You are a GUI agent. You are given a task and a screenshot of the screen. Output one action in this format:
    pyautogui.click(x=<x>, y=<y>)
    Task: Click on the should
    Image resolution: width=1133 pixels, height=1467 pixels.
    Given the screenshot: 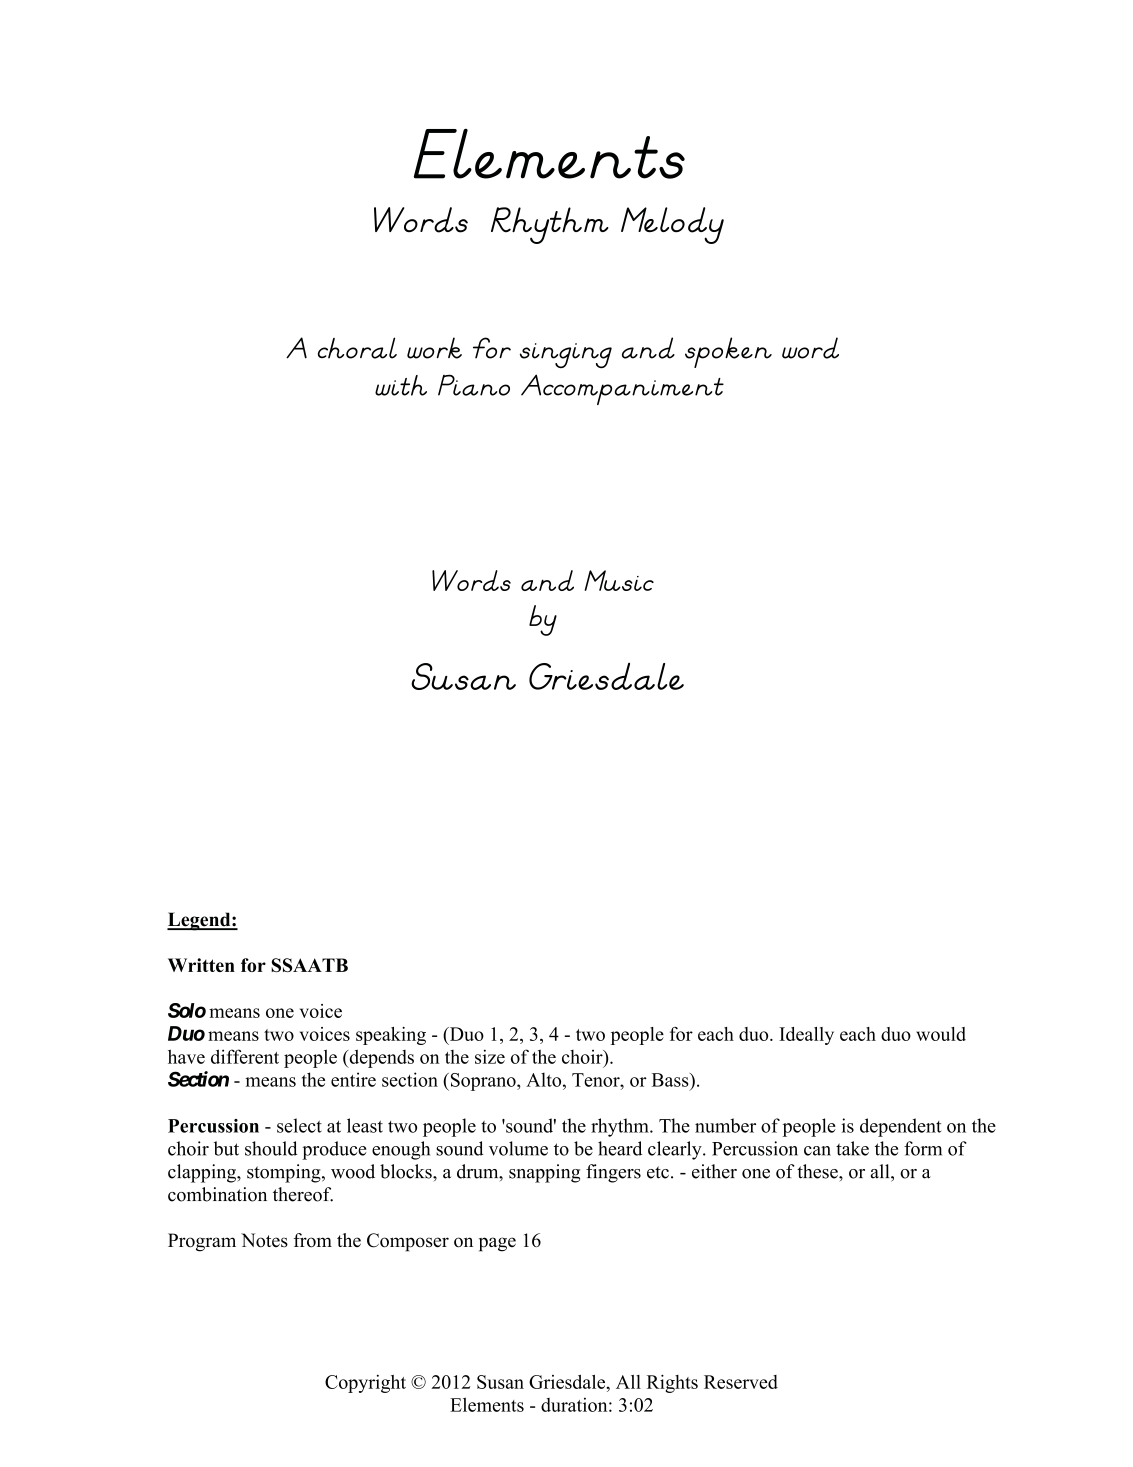 What is the action you would take?
    pyautogui.click(x=271, y=1148)
